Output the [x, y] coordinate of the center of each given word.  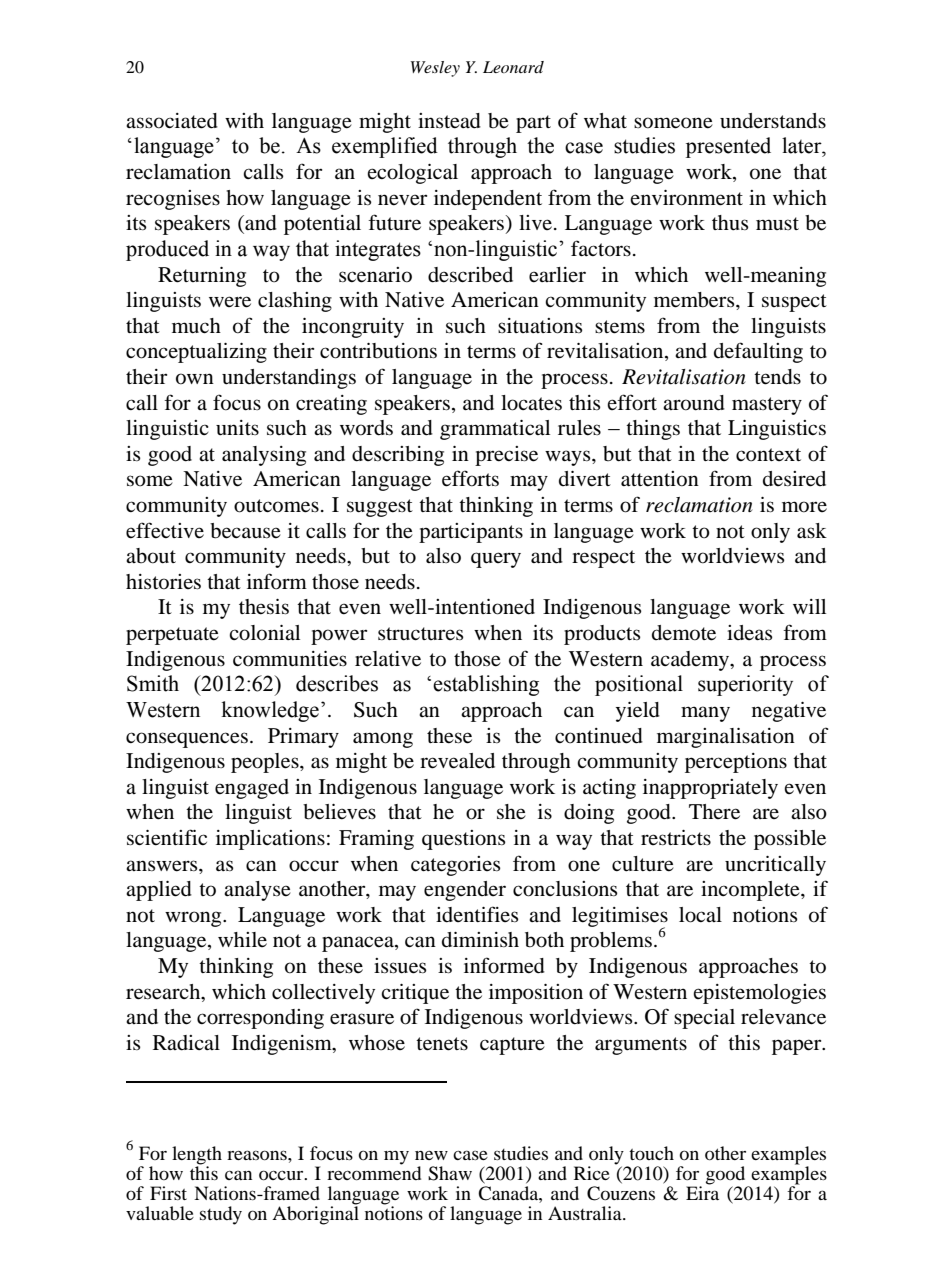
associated [172, 121]
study [221, 1215]
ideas [749, 632]
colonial [264, 633]
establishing [486, 685]
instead [449, 121]
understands [773, 121]
